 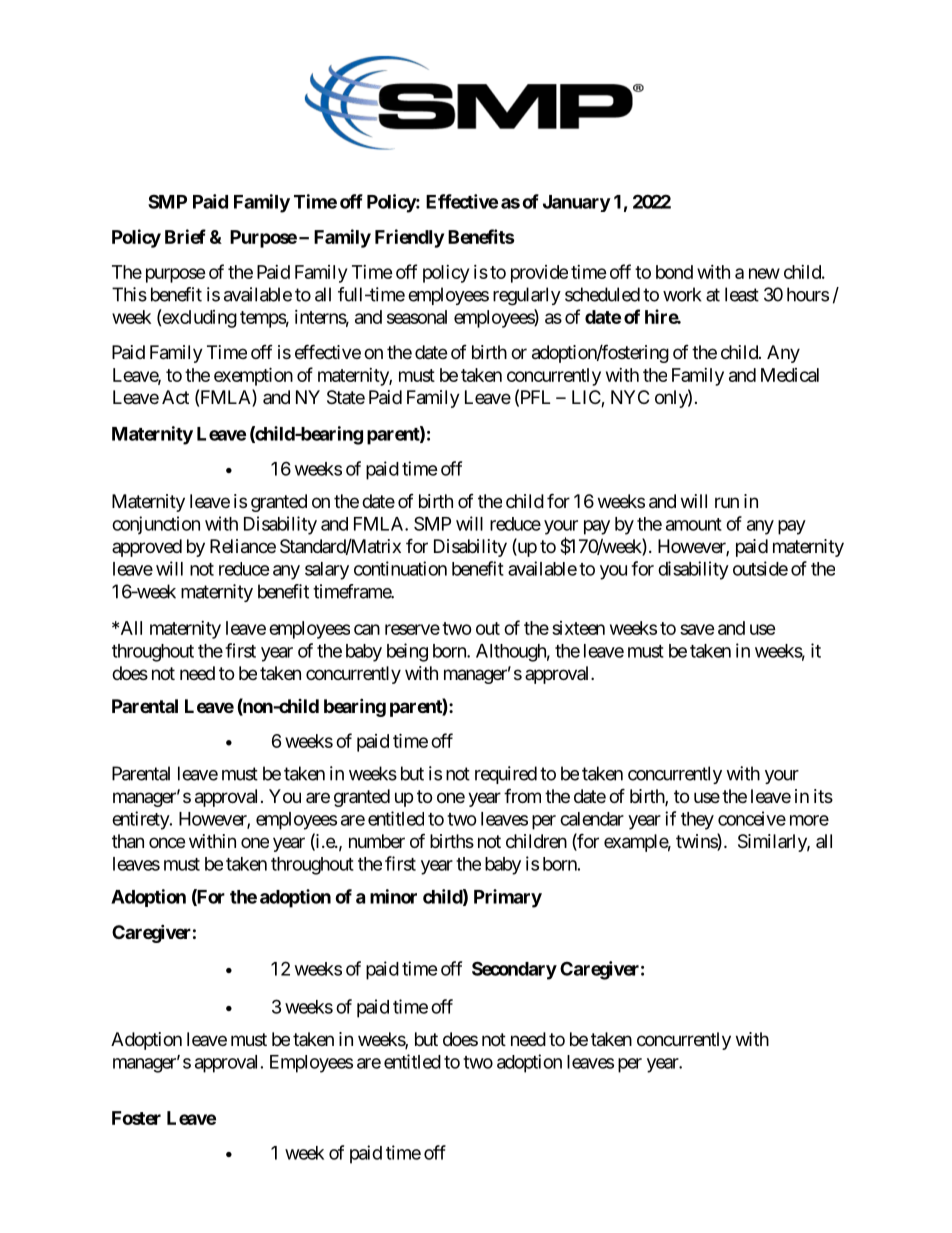 What do you see at coordinates (175, 397) in the screenshot?
I see `Act` at bounding box center [175, 397].
